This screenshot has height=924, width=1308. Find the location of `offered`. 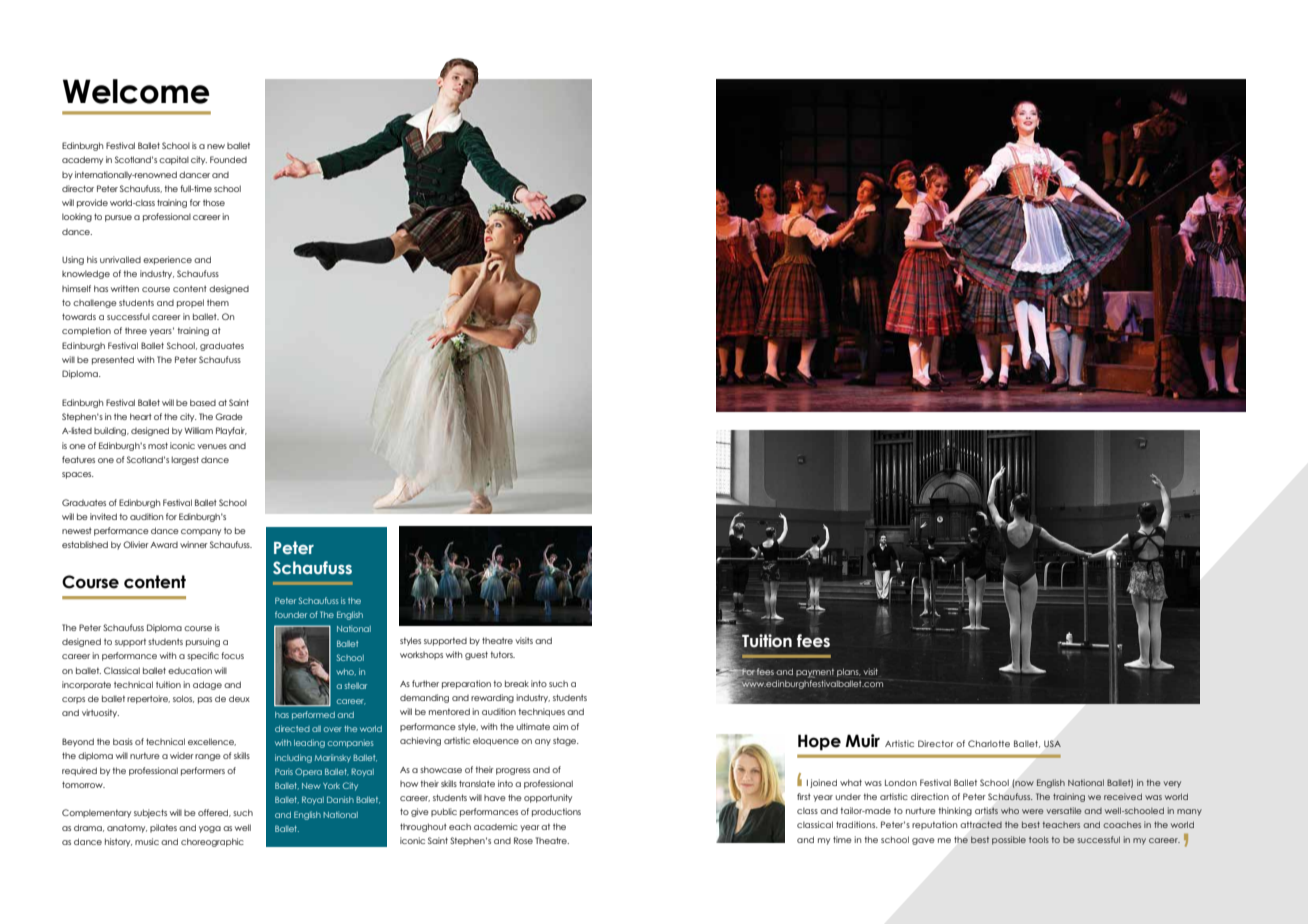

offered is located at coordinates (214, 813).
